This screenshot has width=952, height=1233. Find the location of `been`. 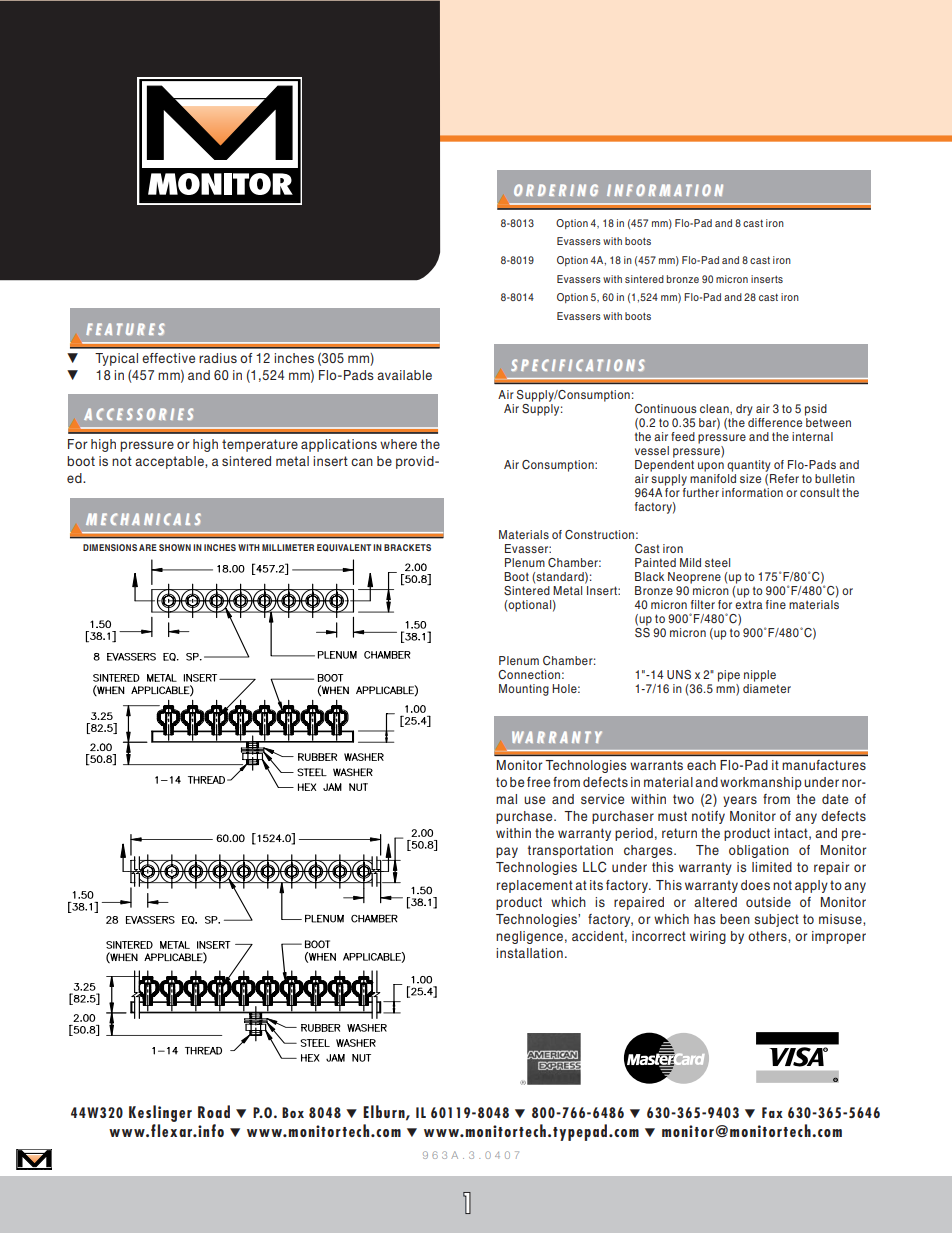

been is located at coordinates (735, 919).
